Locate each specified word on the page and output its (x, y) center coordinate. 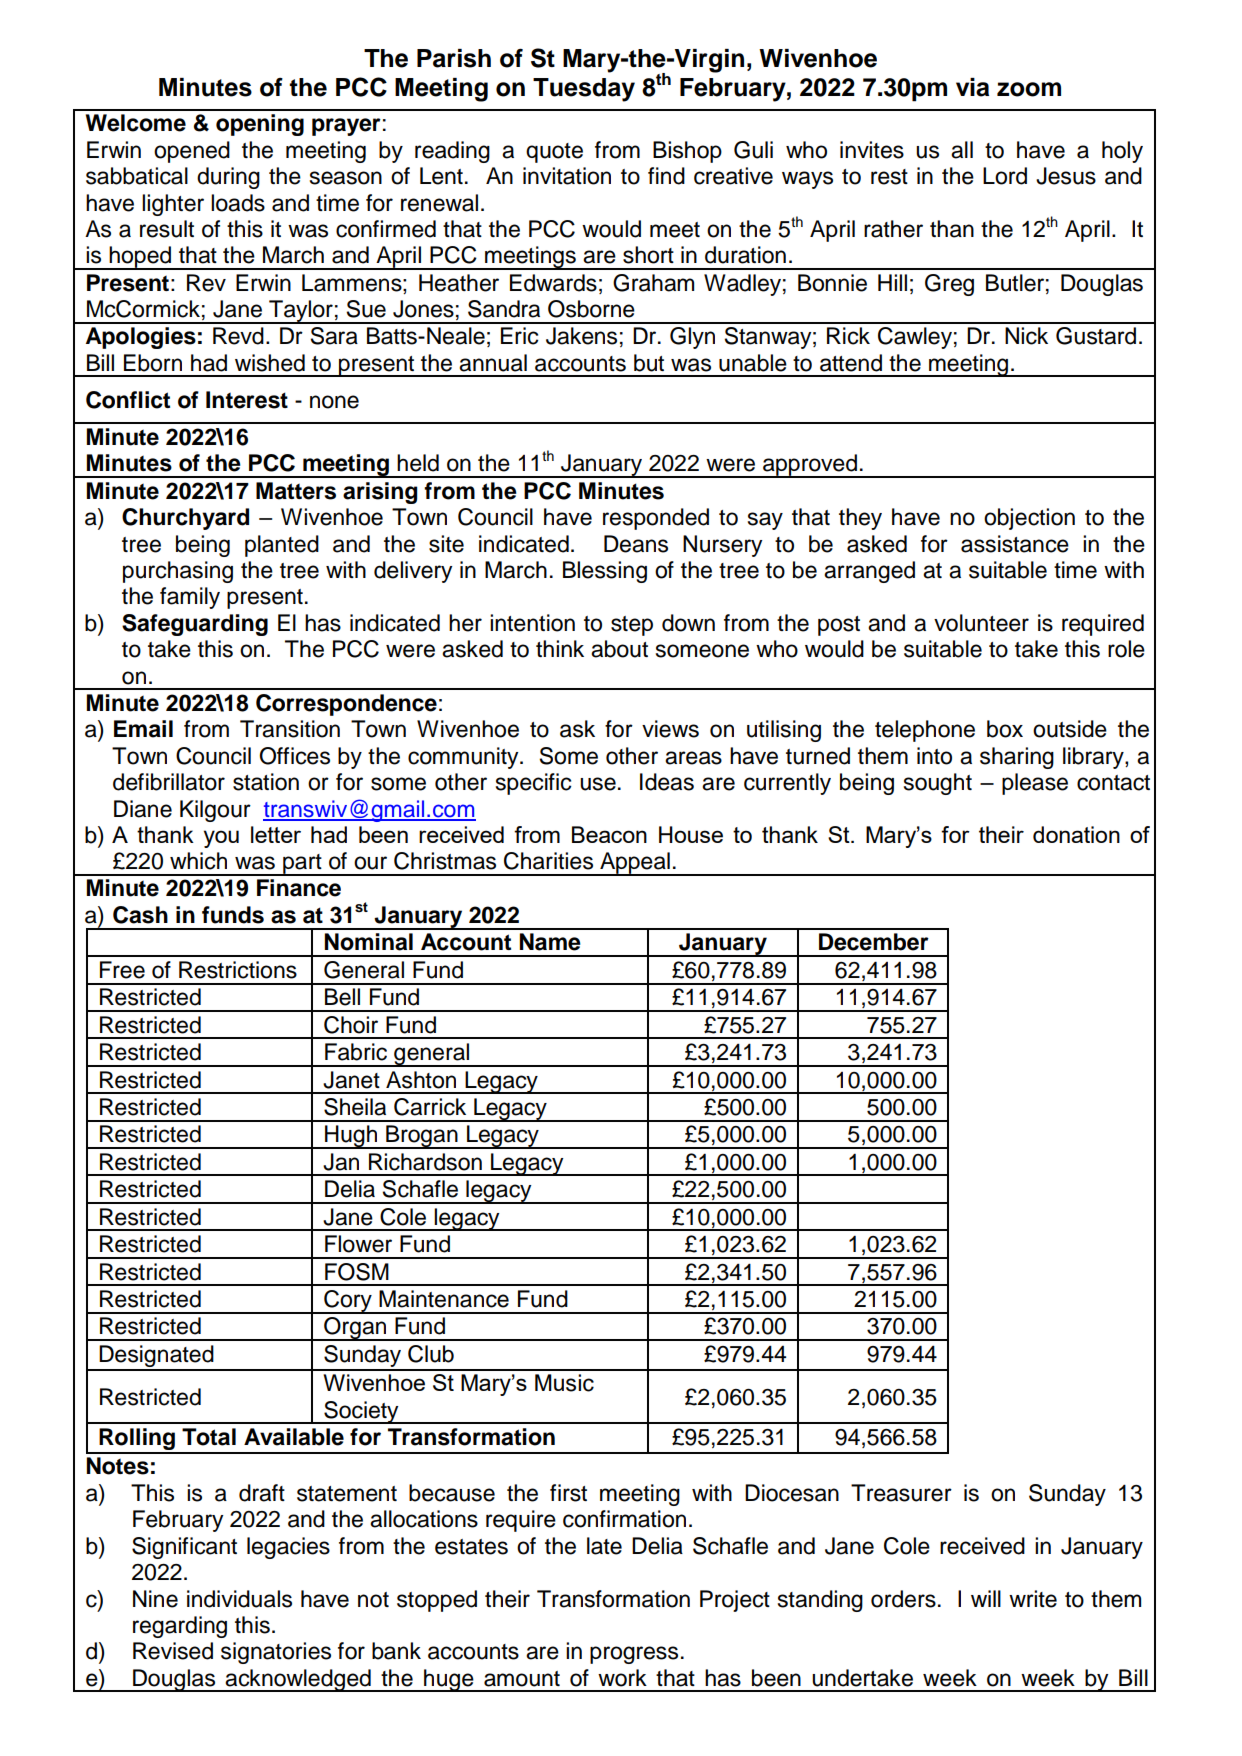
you (221, 839)
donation (1076, 834)
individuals (239, 1599)
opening (260, 125)
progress (634, 1655)
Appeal (635, 864)
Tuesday (584, 90)
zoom (1029, 89)
